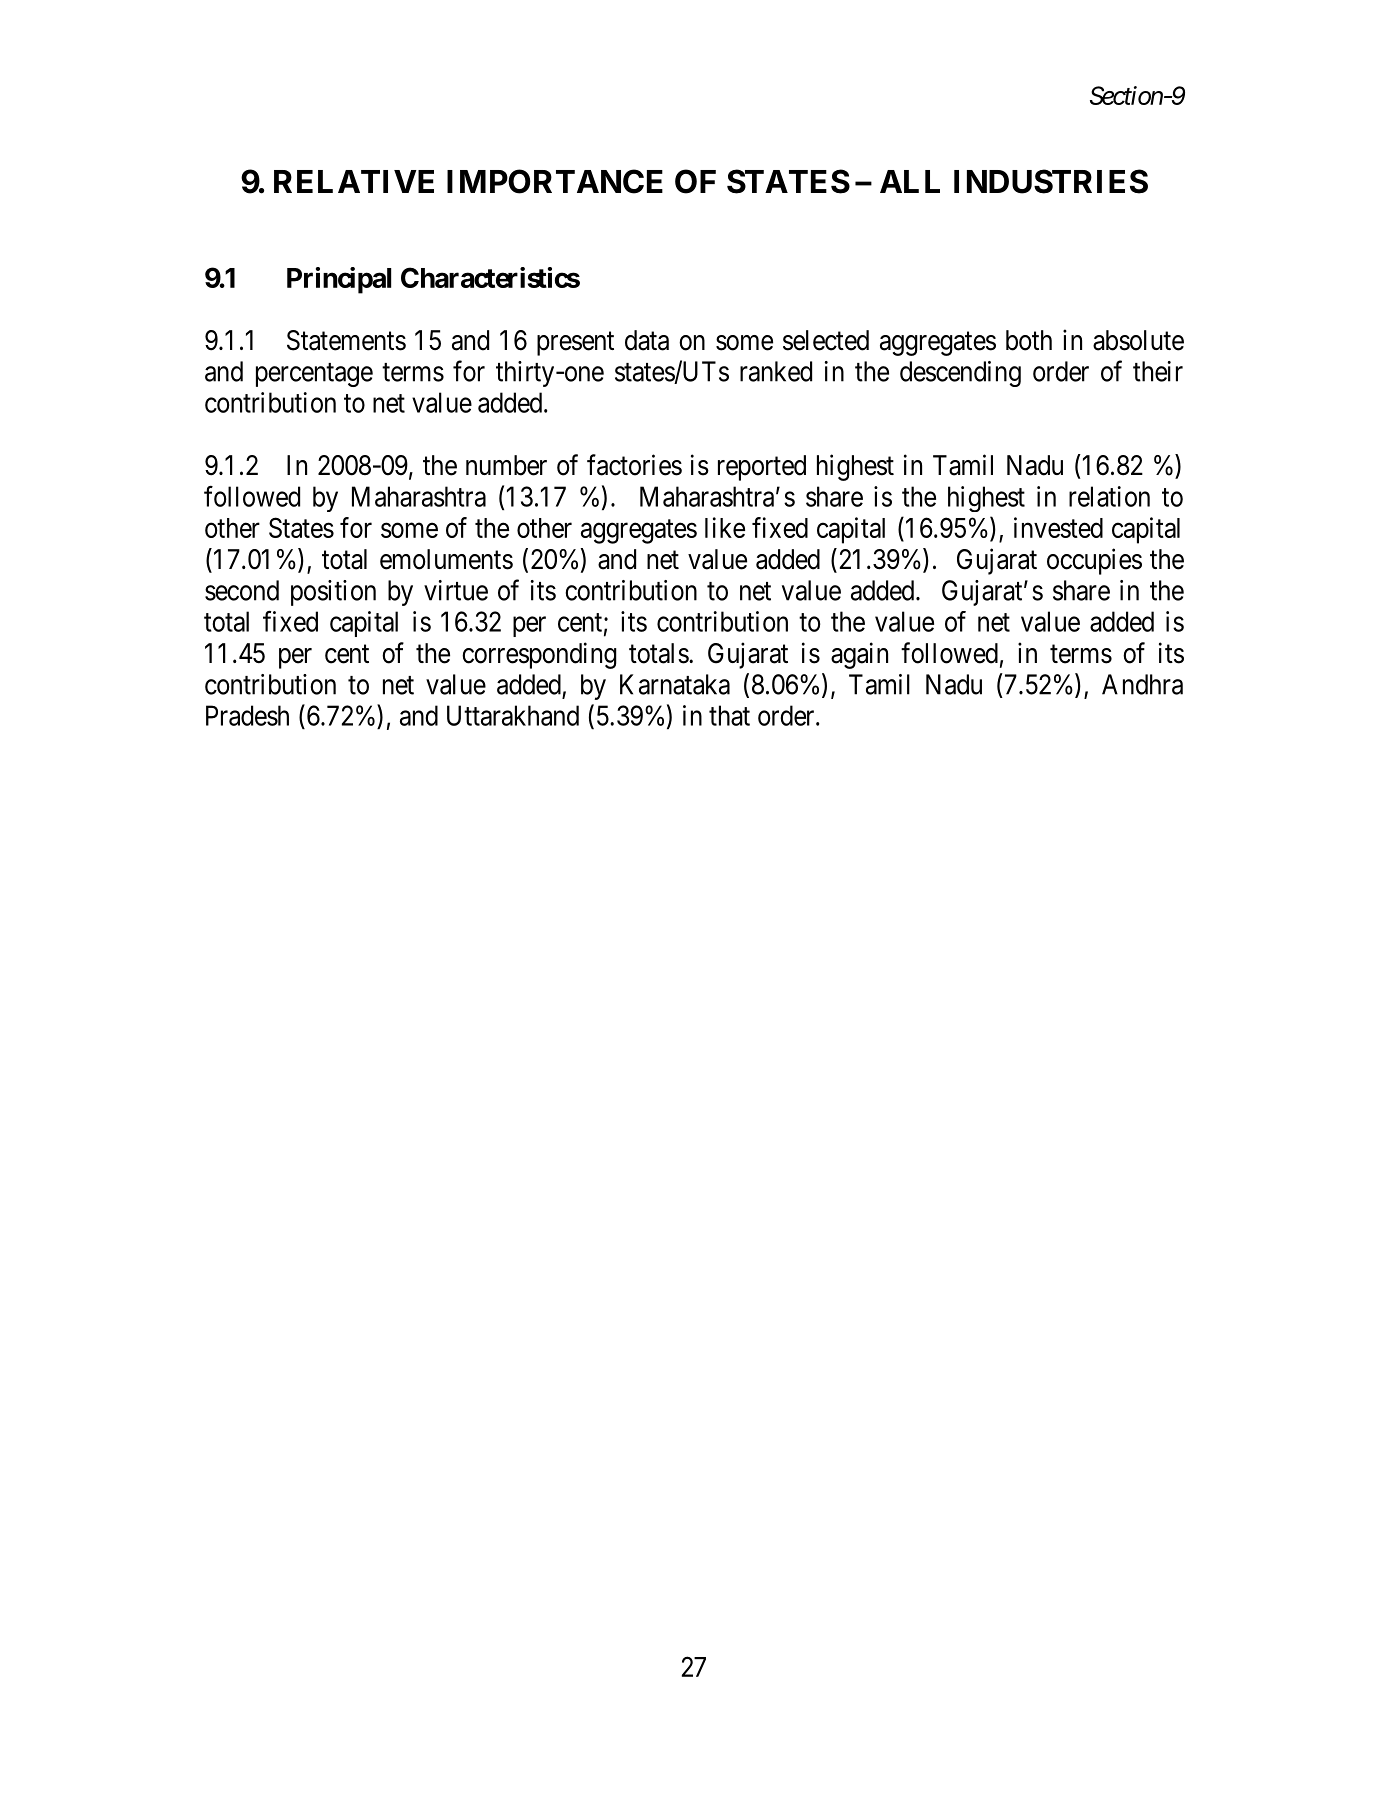 The width and height of the page is (1387, 1796). What do you see at coordinates (247, 715) in the page?
I see `Pradesh` at bounding box center [247, 715].
